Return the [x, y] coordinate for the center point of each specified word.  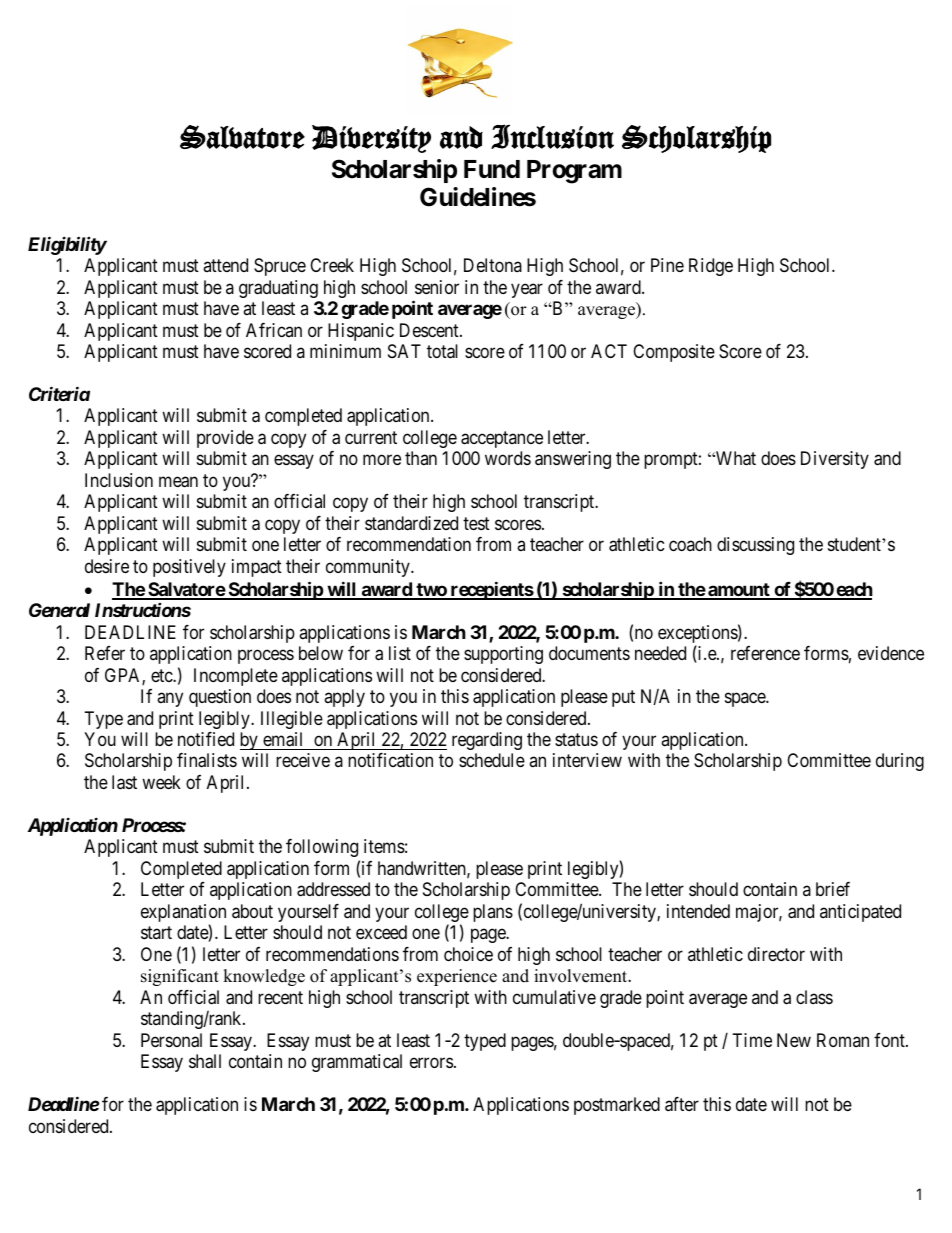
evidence [891, 653]
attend [225, 265]
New [794, 1040]
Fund [492, 169]
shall [205, 1061]
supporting [503, 655]
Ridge [711, 267]
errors [431, 1063]
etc [162, 675]
